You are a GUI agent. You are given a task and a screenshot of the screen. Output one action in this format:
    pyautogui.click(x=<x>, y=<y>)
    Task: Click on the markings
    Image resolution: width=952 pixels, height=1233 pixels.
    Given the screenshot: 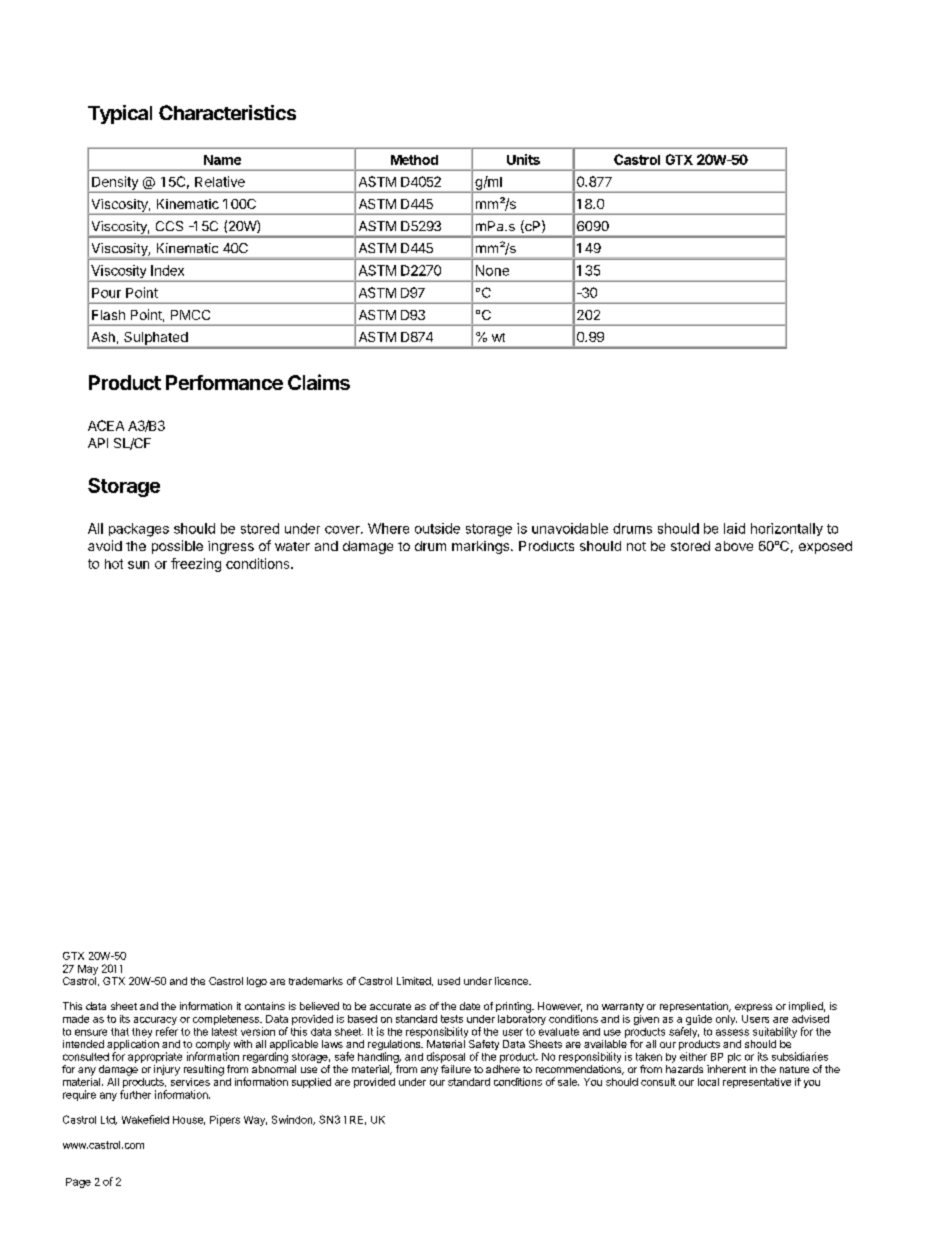 What is the action you would take?
    pyautogui.click(x=482, y=547)
